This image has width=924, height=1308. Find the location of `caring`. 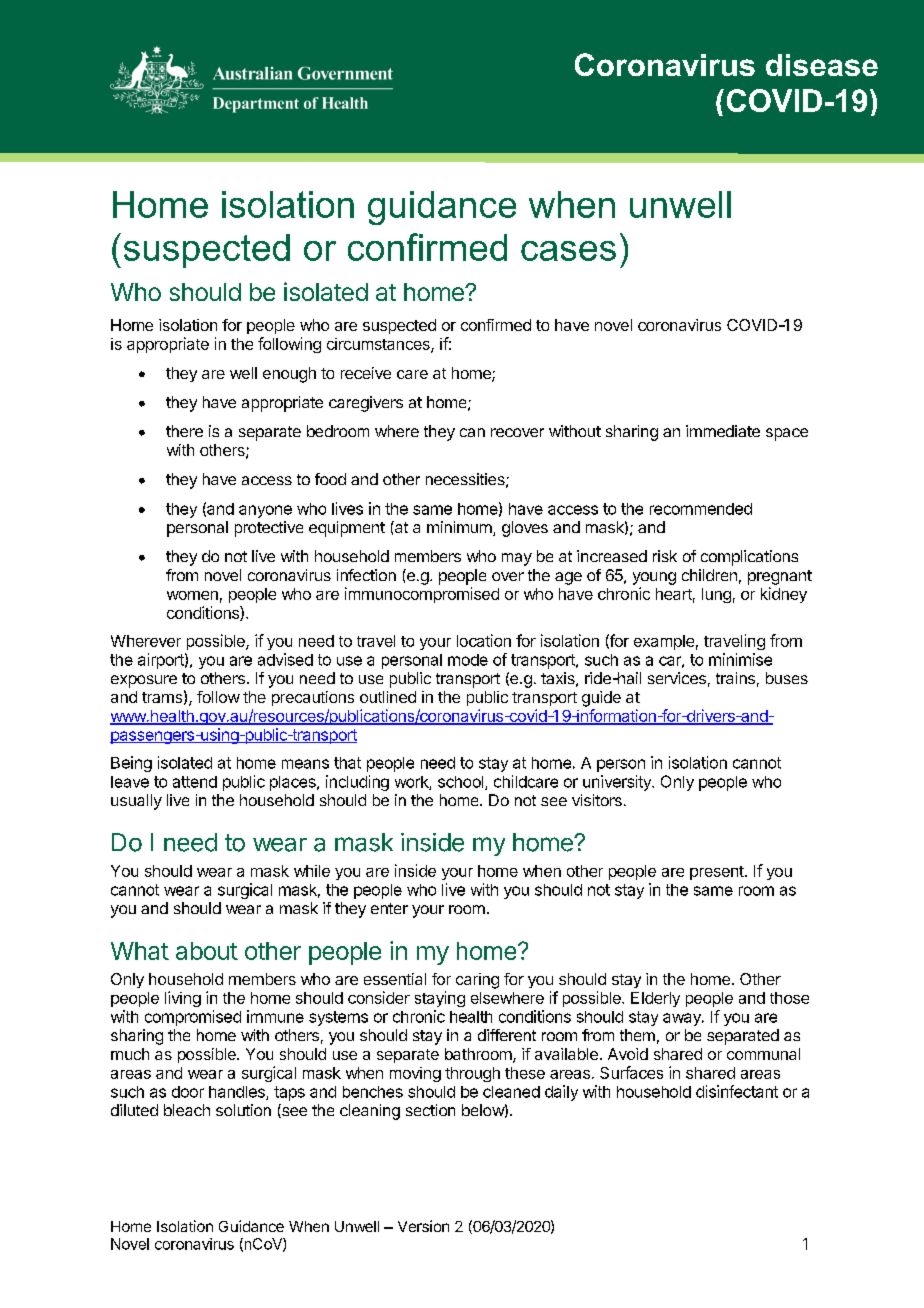

caring is located at coordinates (477, 981).
